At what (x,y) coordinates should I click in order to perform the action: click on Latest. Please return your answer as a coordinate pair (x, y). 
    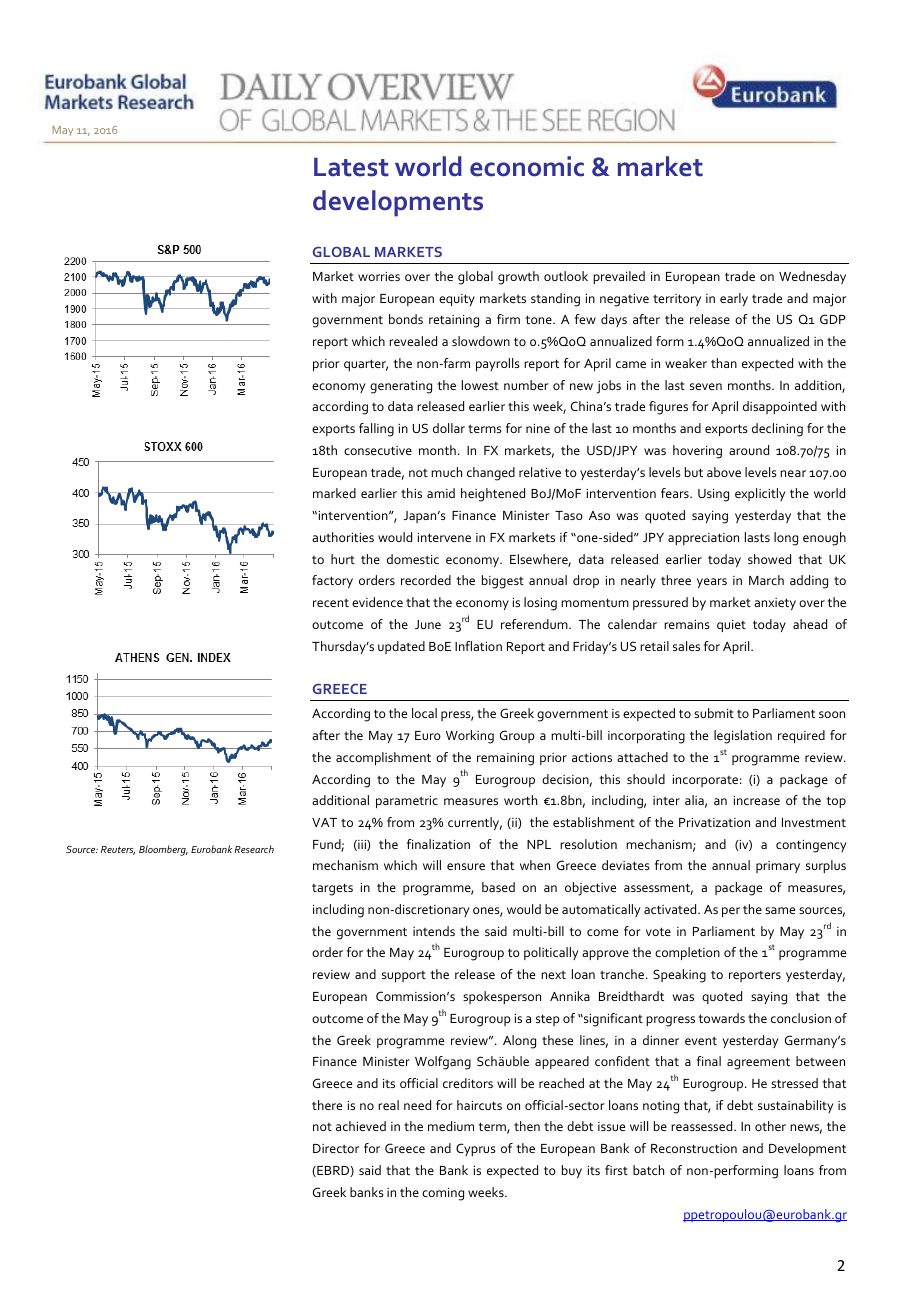
    Looking at the image, I should click on (351, 167).
